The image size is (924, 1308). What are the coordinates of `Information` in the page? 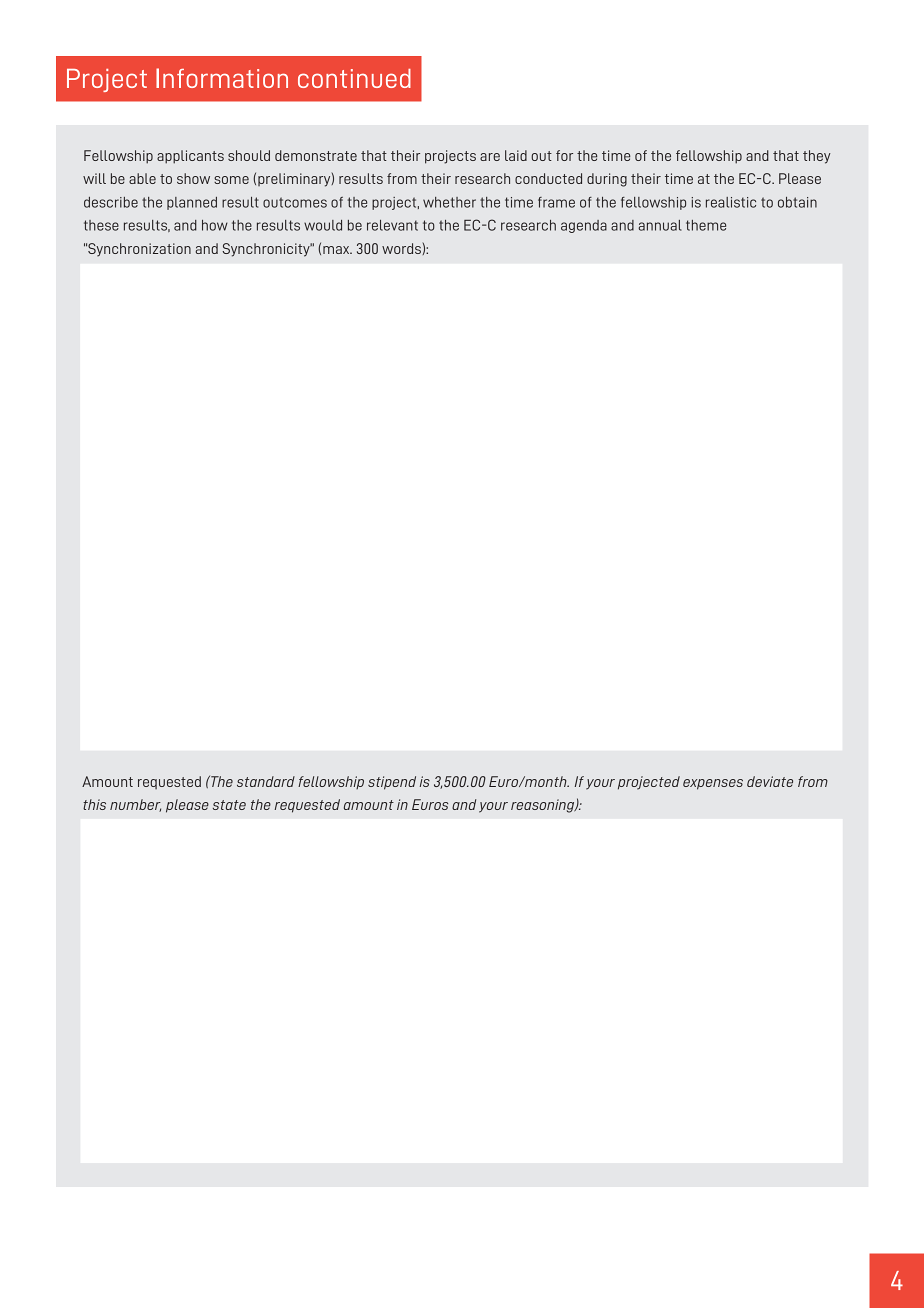 It's located at (222, 78).
